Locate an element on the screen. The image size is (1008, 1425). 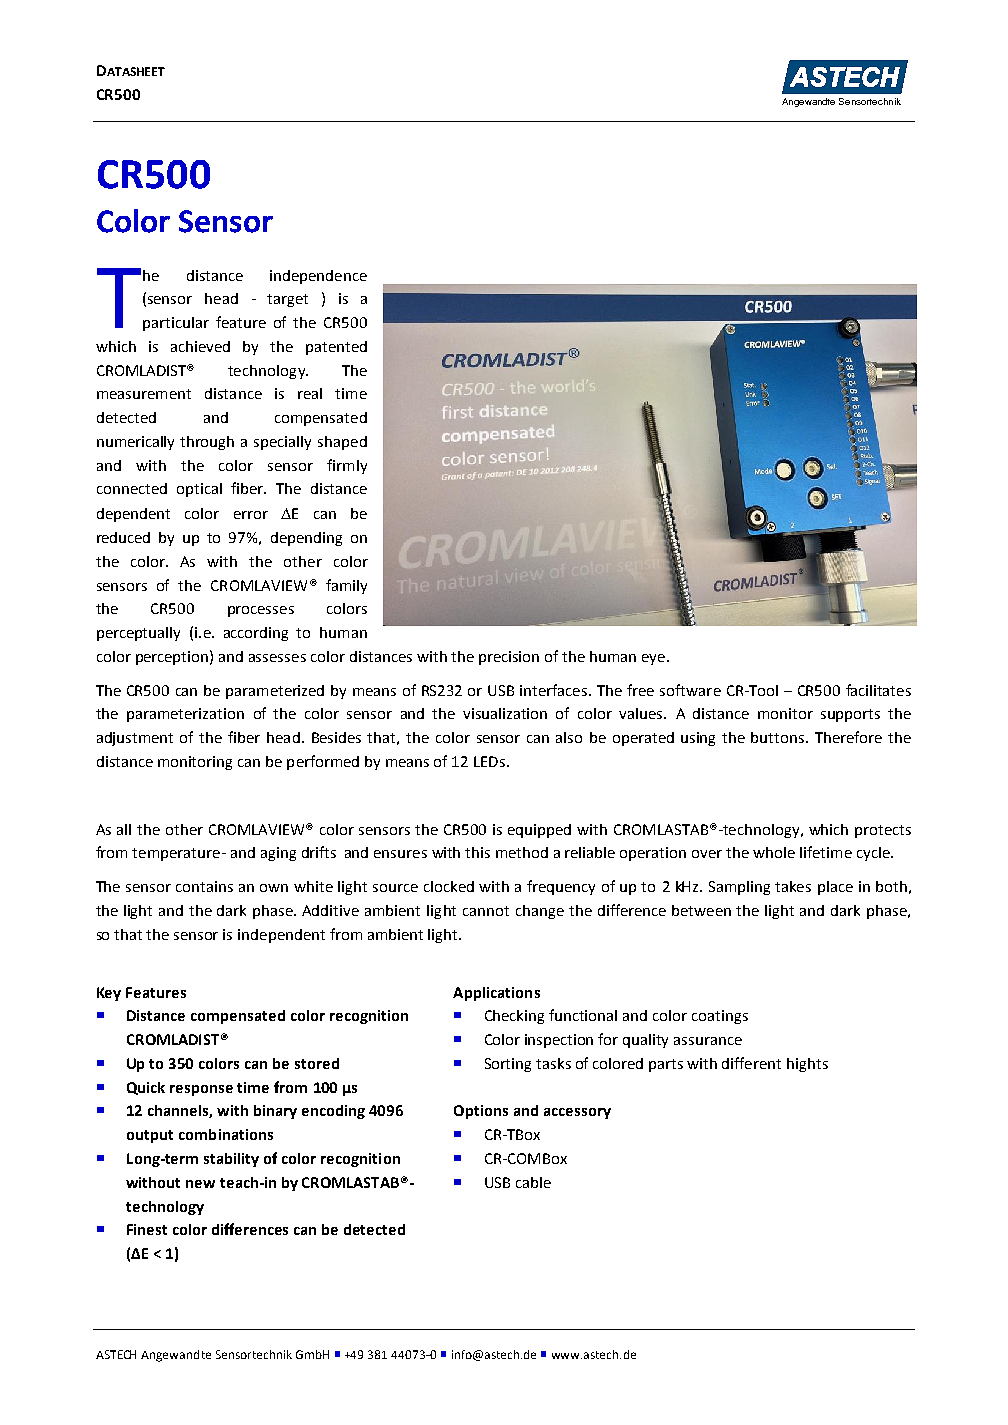
patented is located at coordinates (336, 348).
